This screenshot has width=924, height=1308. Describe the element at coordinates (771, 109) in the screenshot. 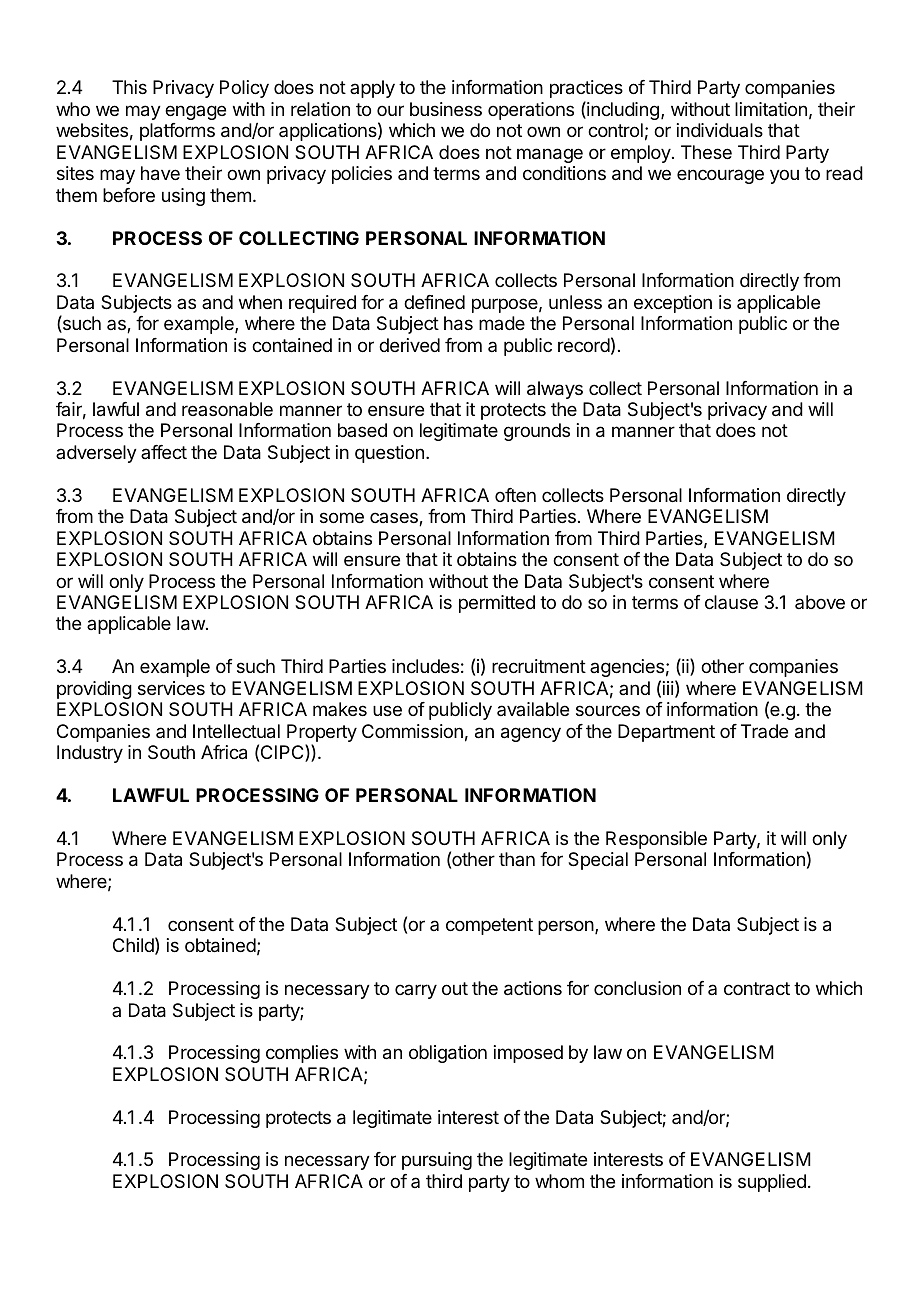

I see `limitation` at that location.
